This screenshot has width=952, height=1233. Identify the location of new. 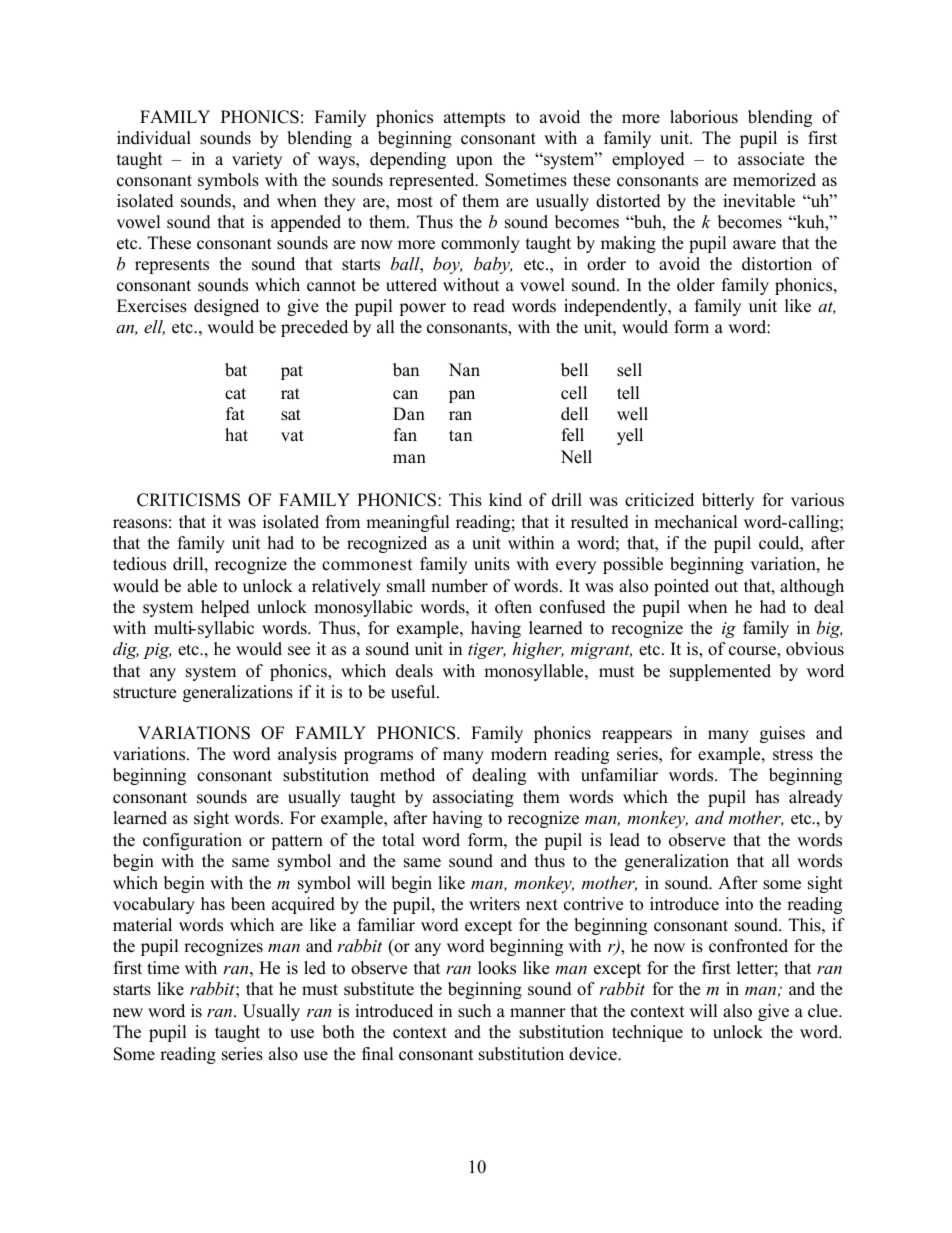
(128, 1013).
